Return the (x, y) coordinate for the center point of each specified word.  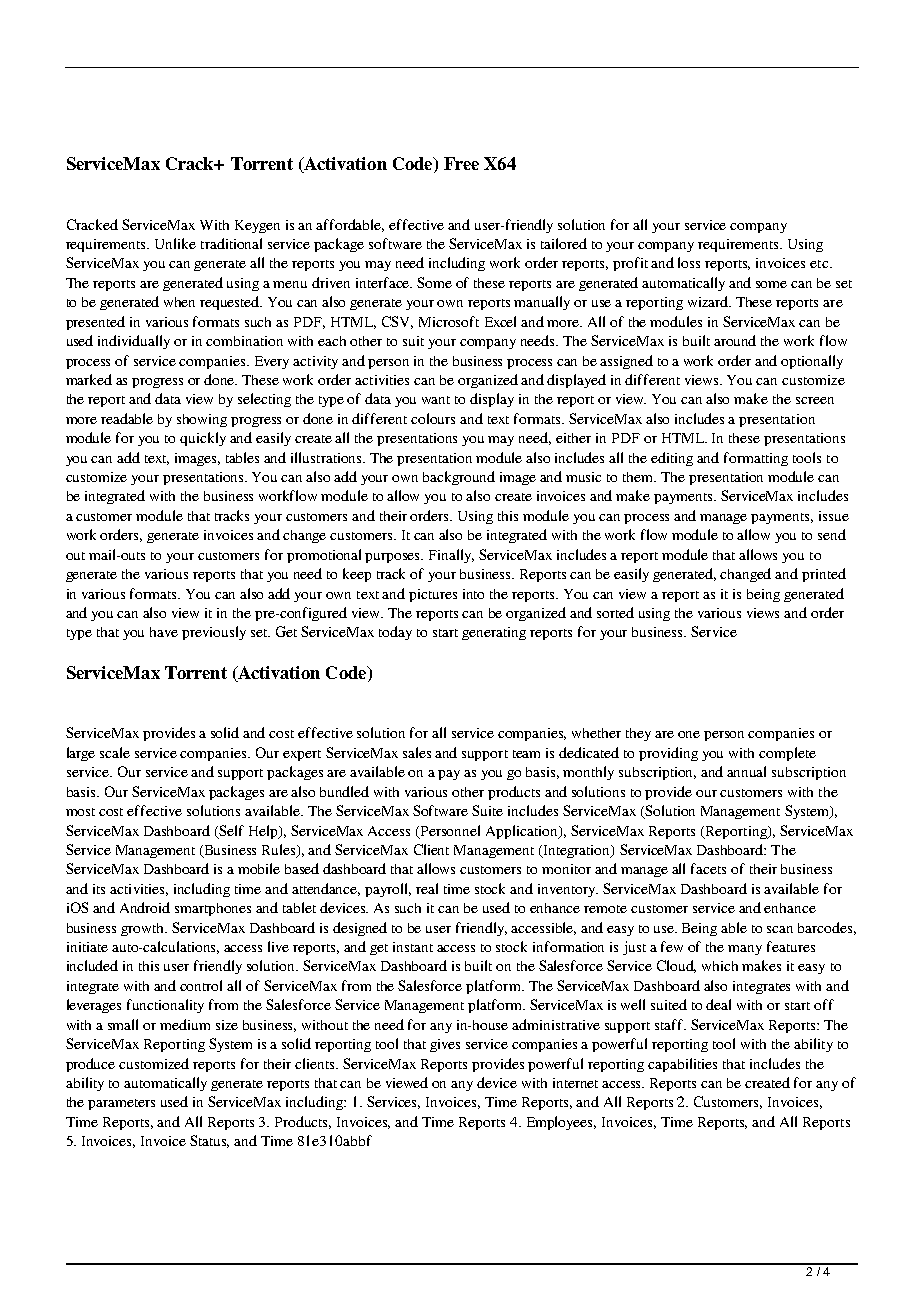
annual (746, 771)
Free (461, 163)
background (459, 478)
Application (523, 832)
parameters (121, 1104)
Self (230, 831)
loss (689, 262)
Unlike (175, 243)
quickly (203, 439)
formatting (756, 459)
